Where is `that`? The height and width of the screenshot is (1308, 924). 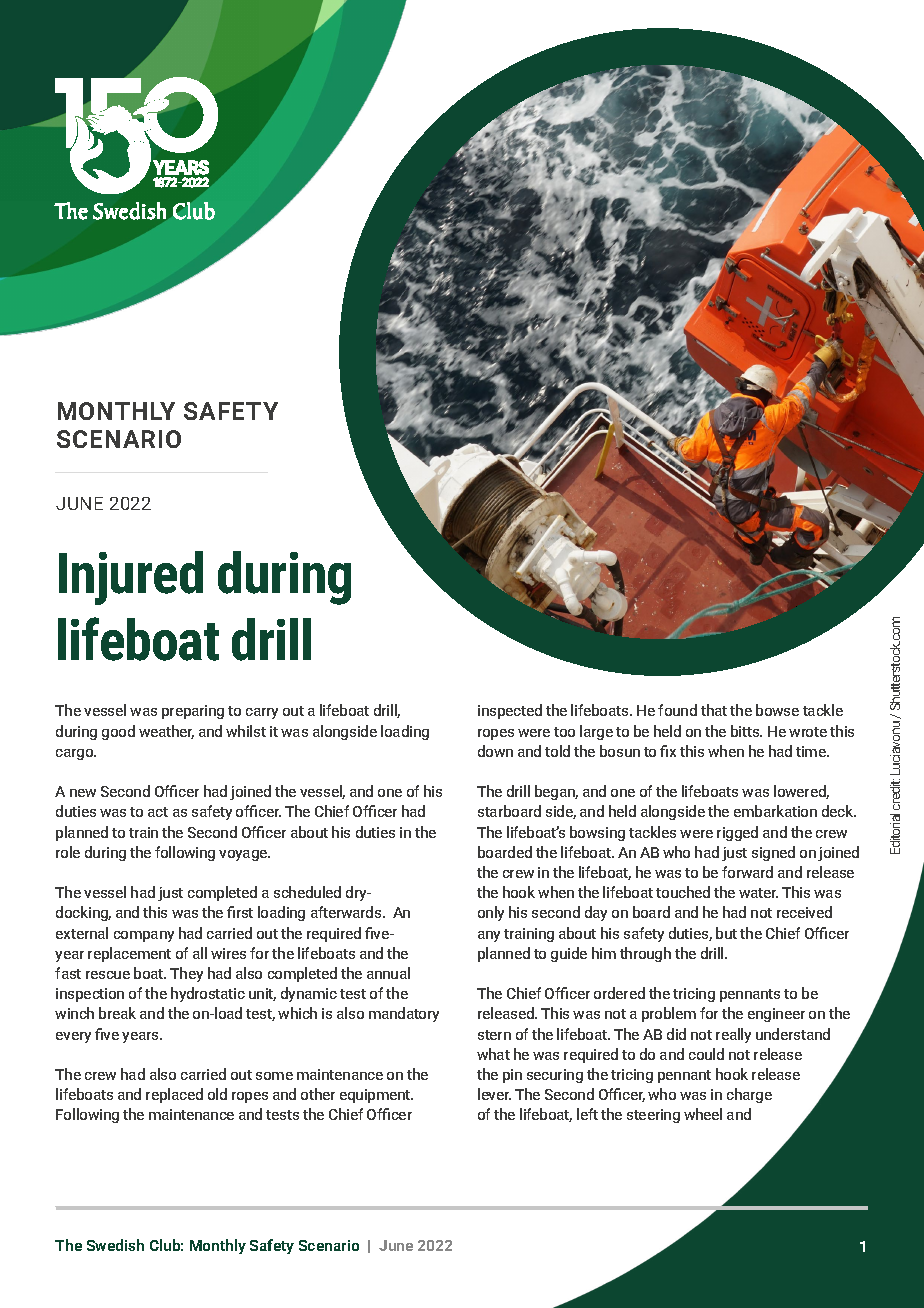
that is located at coordinates (714, 710).
